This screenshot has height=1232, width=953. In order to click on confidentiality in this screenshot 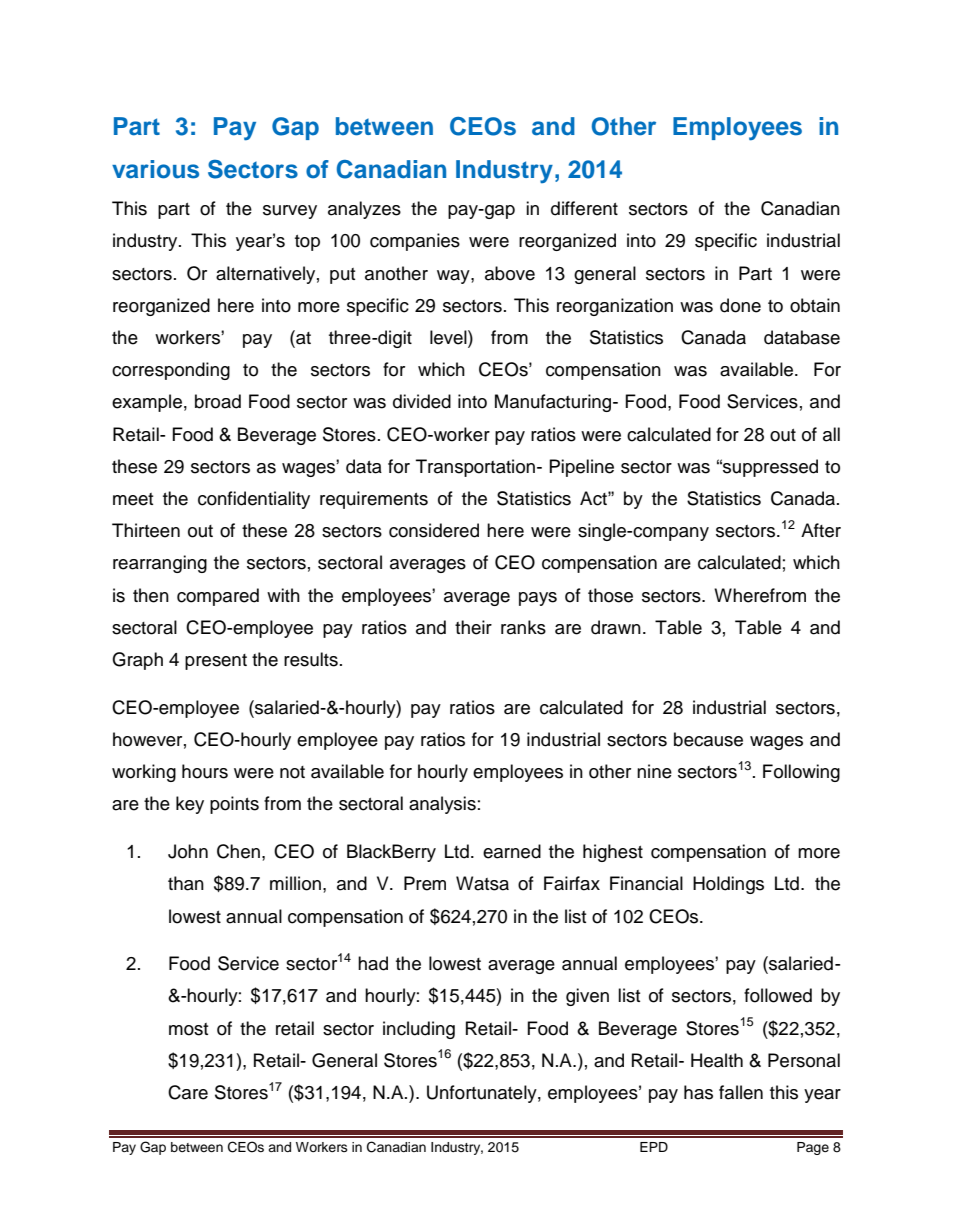, I will do `click(254, 500)`.
